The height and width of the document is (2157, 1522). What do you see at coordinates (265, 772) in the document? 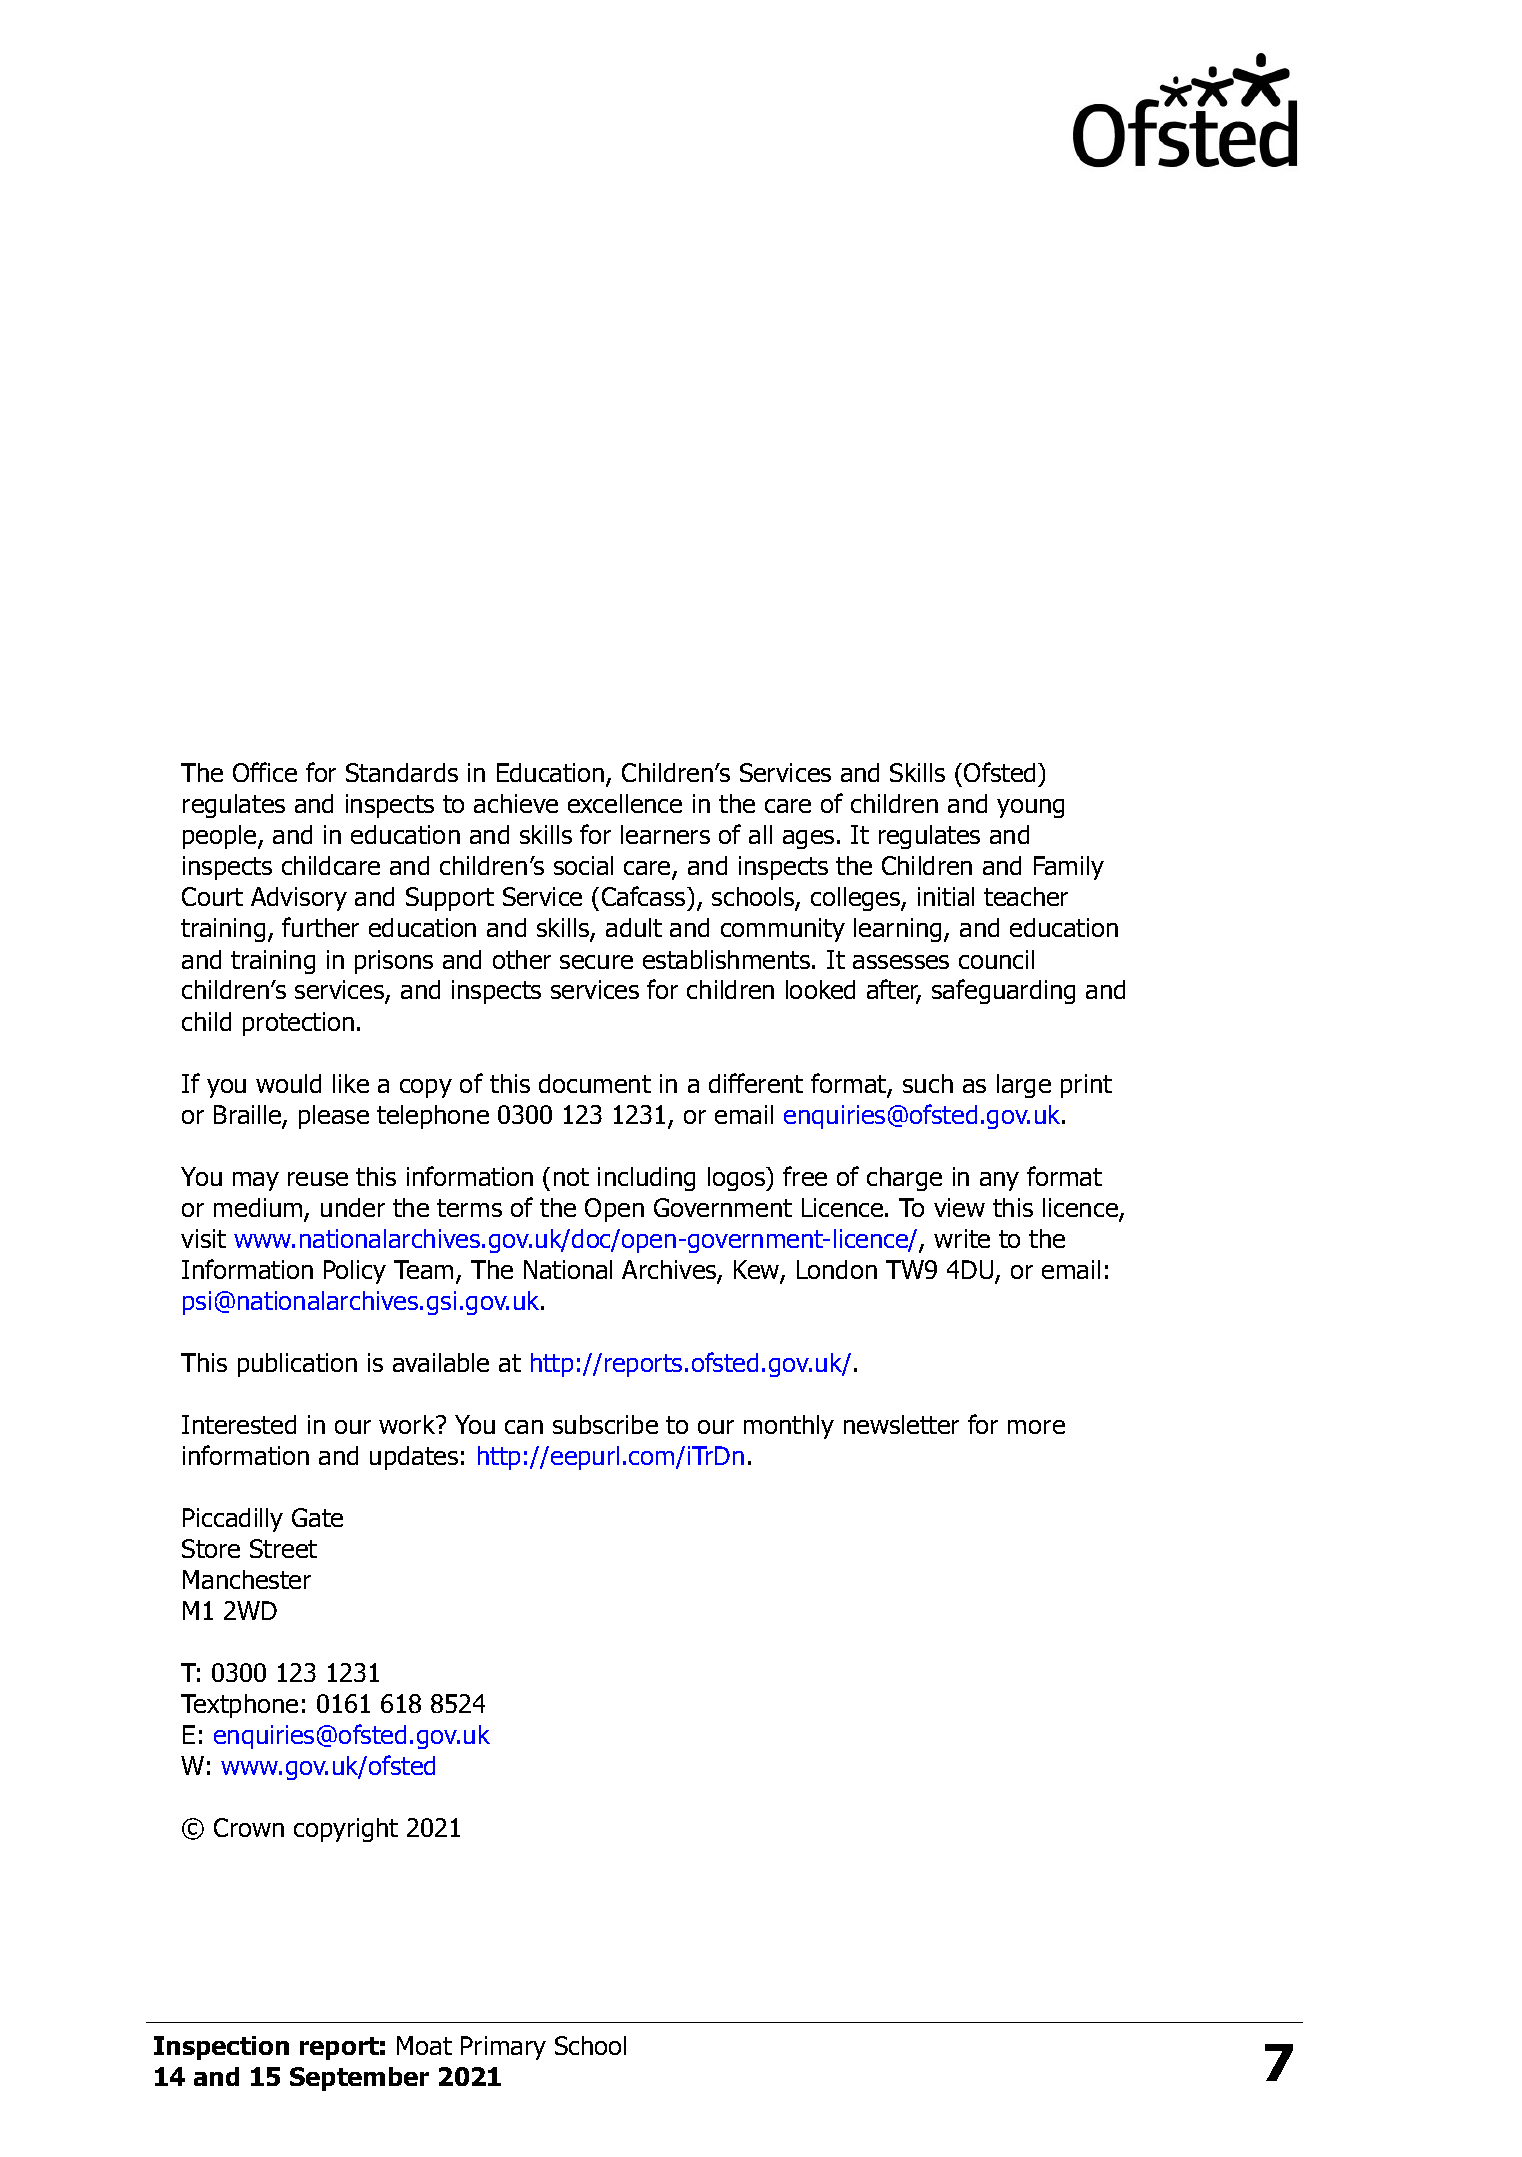
I see `Office` at bounding box center [265, 772].
